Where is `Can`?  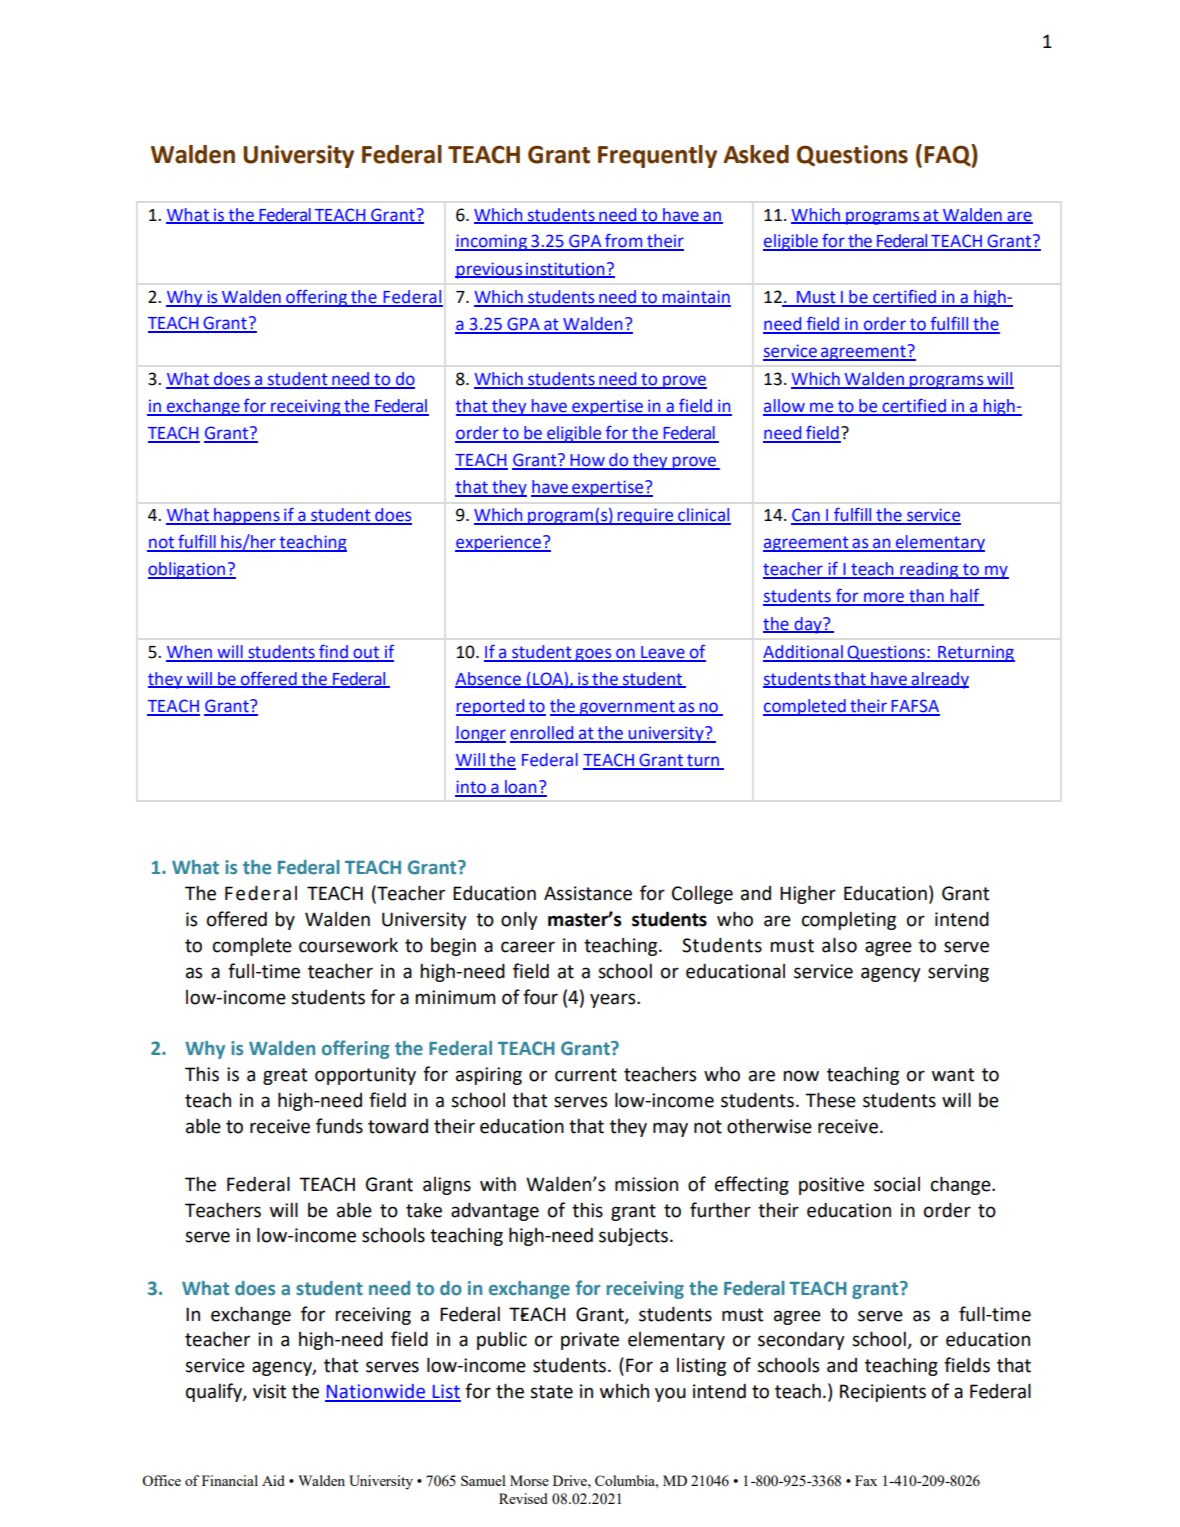 Can is located at coordinates (806, 516).
